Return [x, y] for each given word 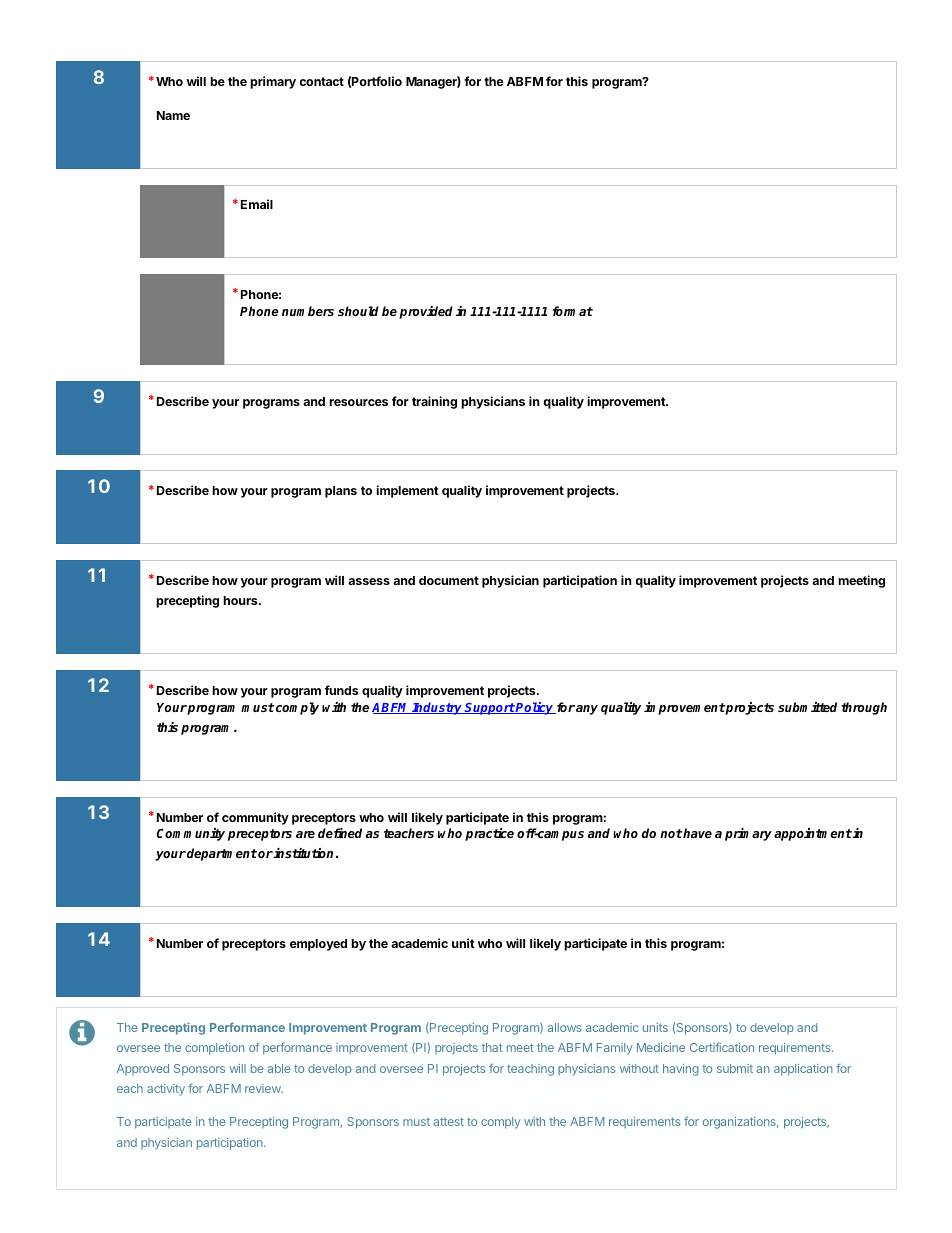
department [222, 854]
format [573, 311]
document [449, 580]
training [434, 402]
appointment [813, 834]
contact [321, 81]
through [864, 708]
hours [241, 600]
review [264, 1088]
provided [426, 312]
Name [173, 115]
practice [489, 834]
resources [358, 402]
